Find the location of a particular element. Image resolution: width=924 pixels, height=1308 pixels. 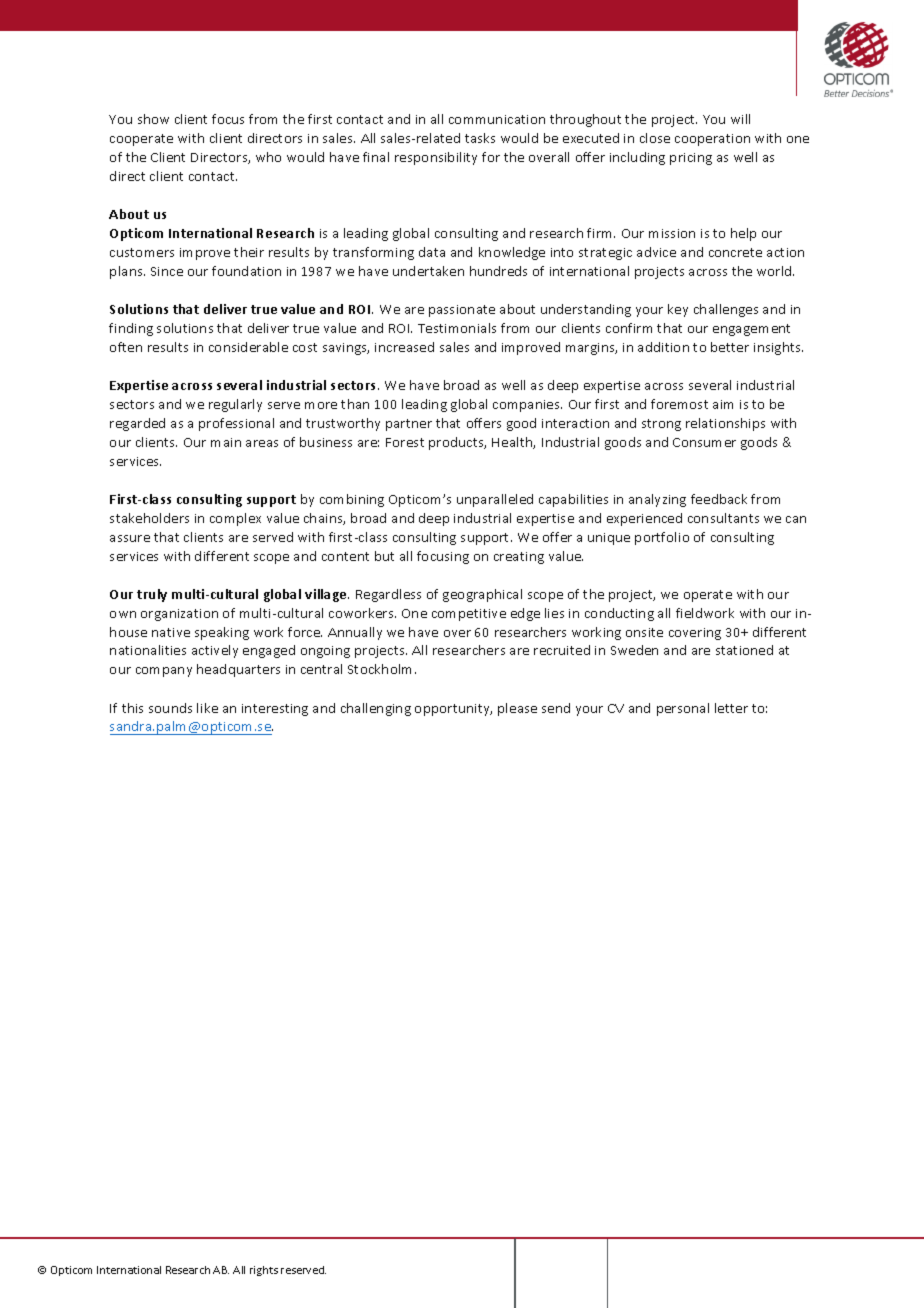

rights is located at coordinates (264, 1271).
